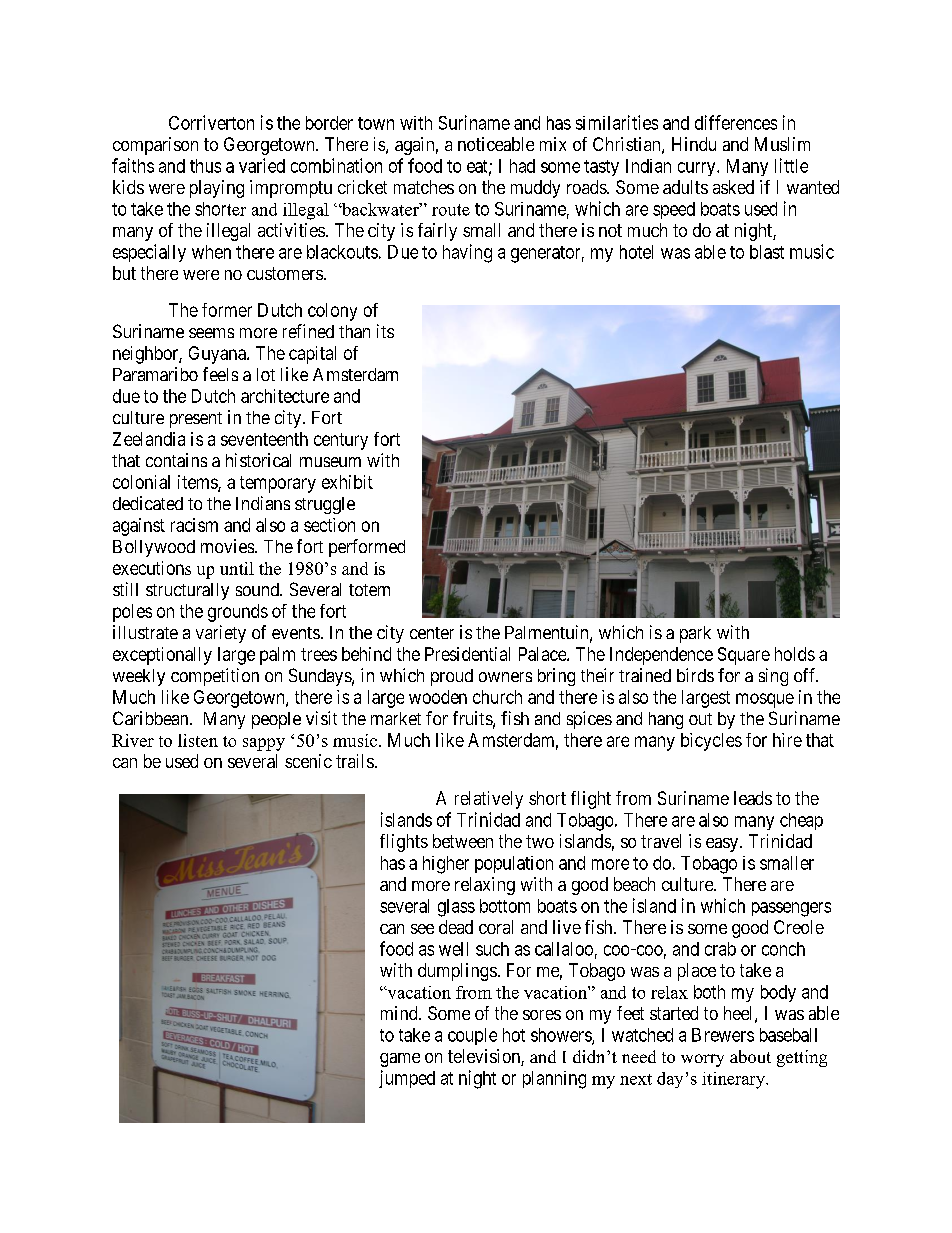 This image has width=952, height=1233. I want to click on structurally, so click(187, 591).
